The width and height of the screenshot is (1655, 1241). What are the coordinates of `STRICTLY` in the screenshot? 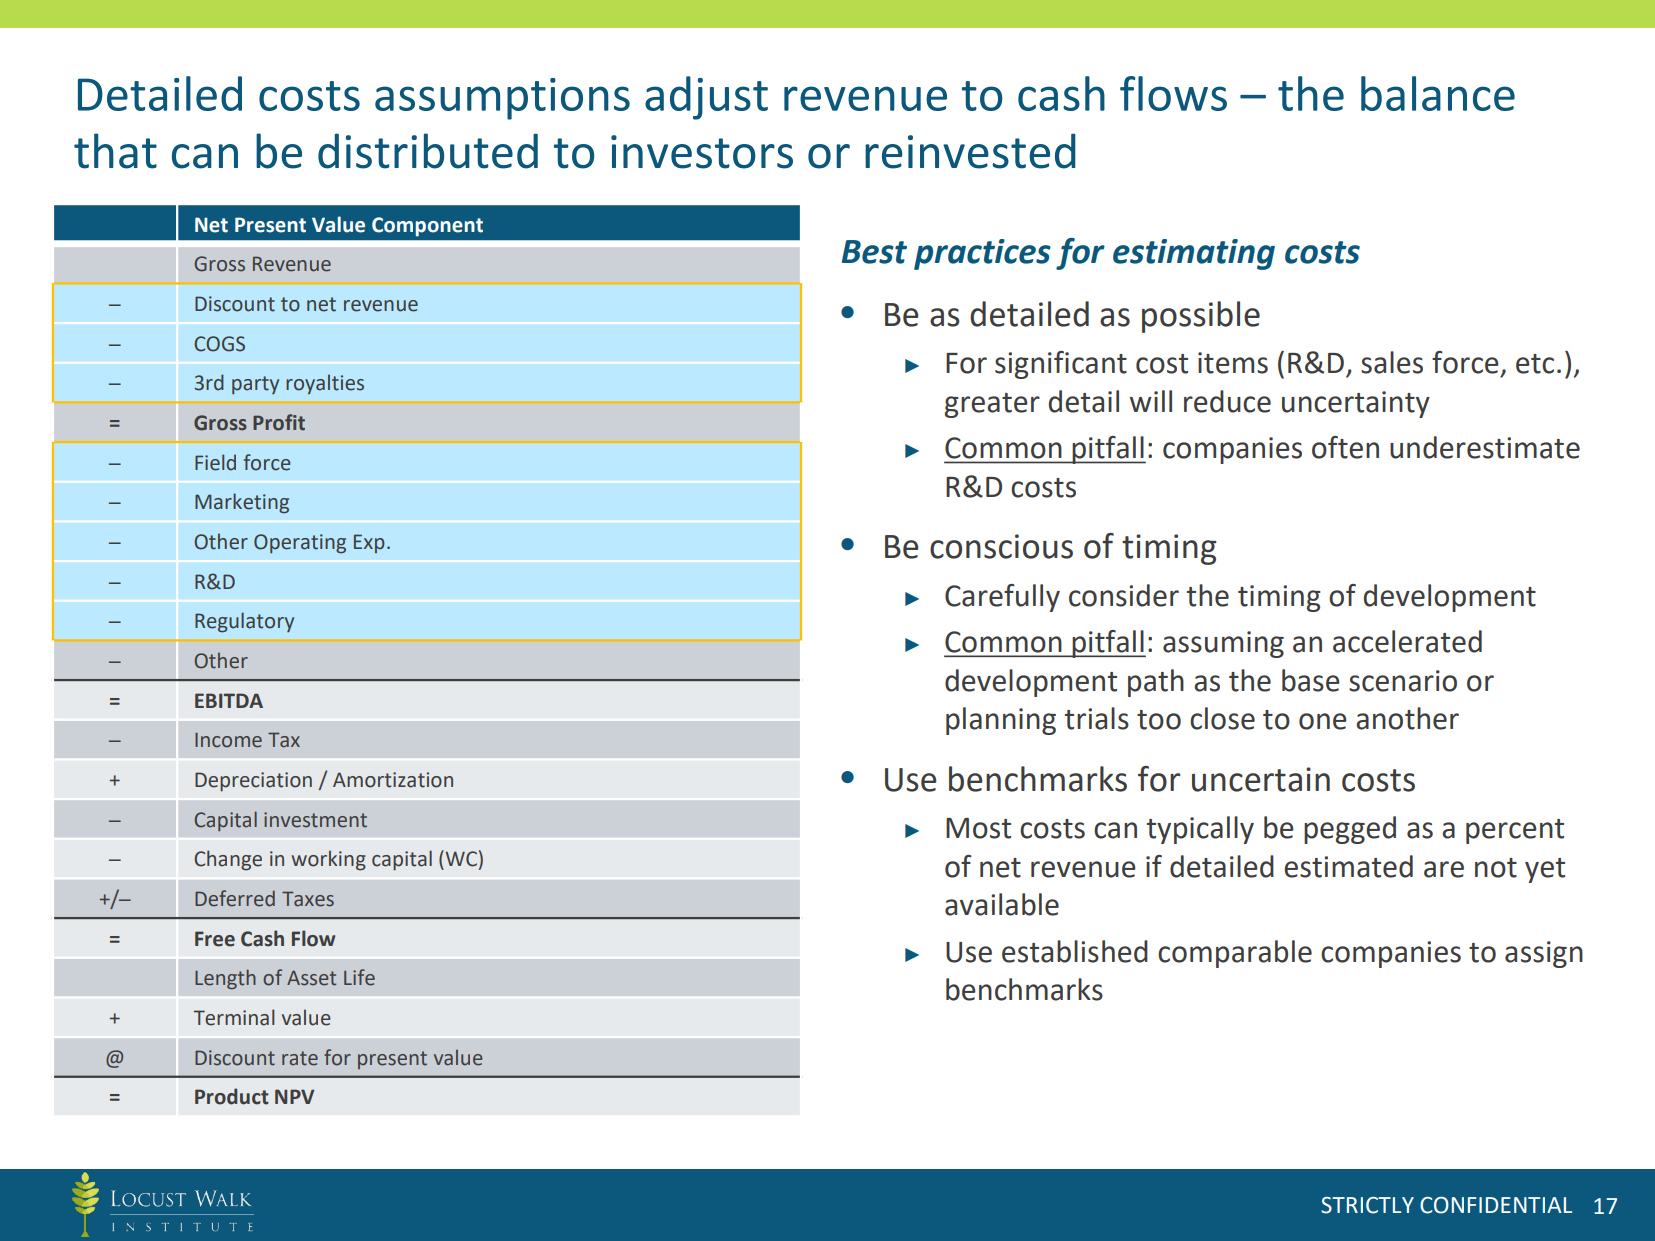 It's located at (1367, 1205).
